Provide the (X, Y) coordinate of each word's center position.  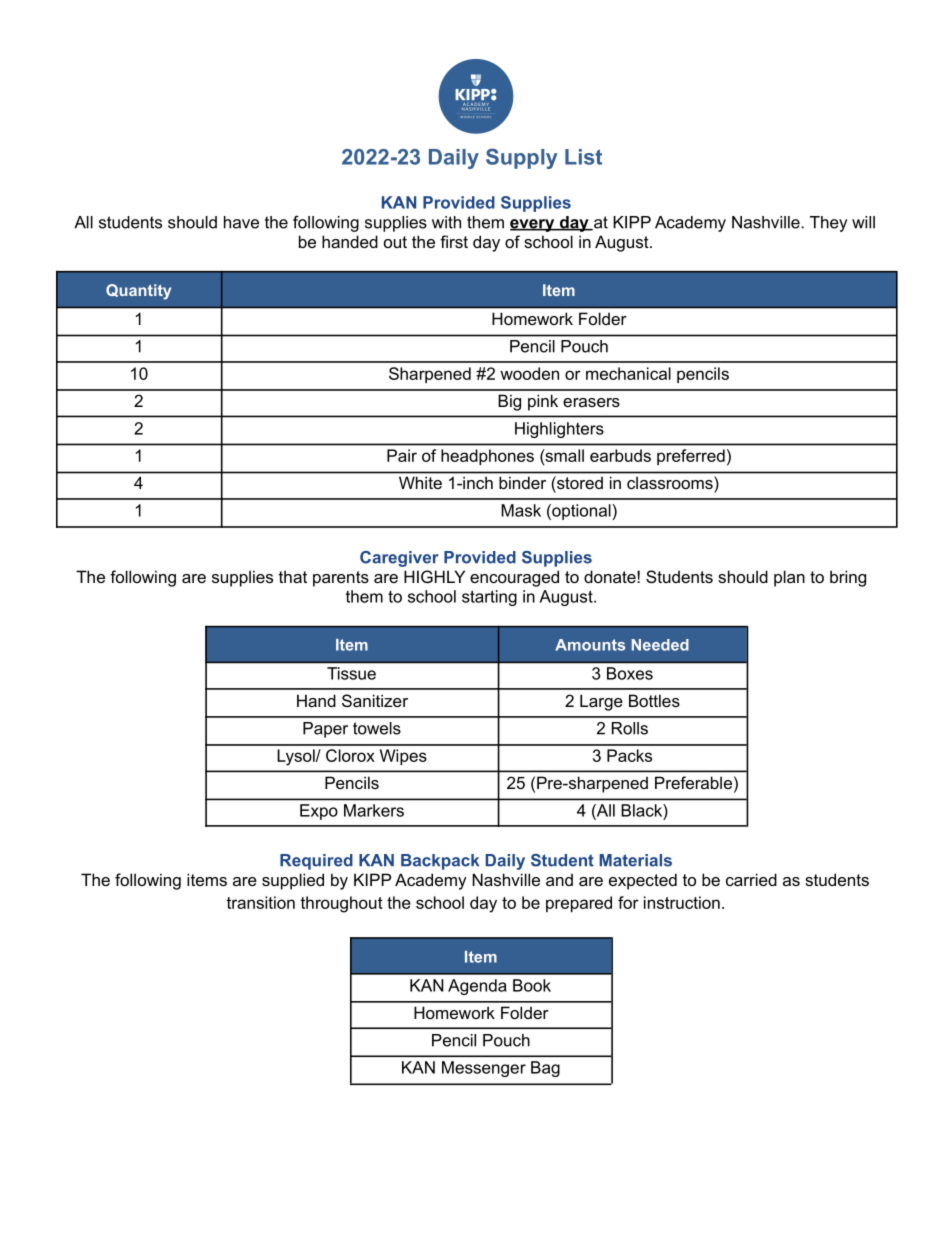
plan (789, 578)
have (241, 222)
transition (260, 902)
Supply (521, 158)
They (828, 224)
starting (489, 598)
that (293, 576)
